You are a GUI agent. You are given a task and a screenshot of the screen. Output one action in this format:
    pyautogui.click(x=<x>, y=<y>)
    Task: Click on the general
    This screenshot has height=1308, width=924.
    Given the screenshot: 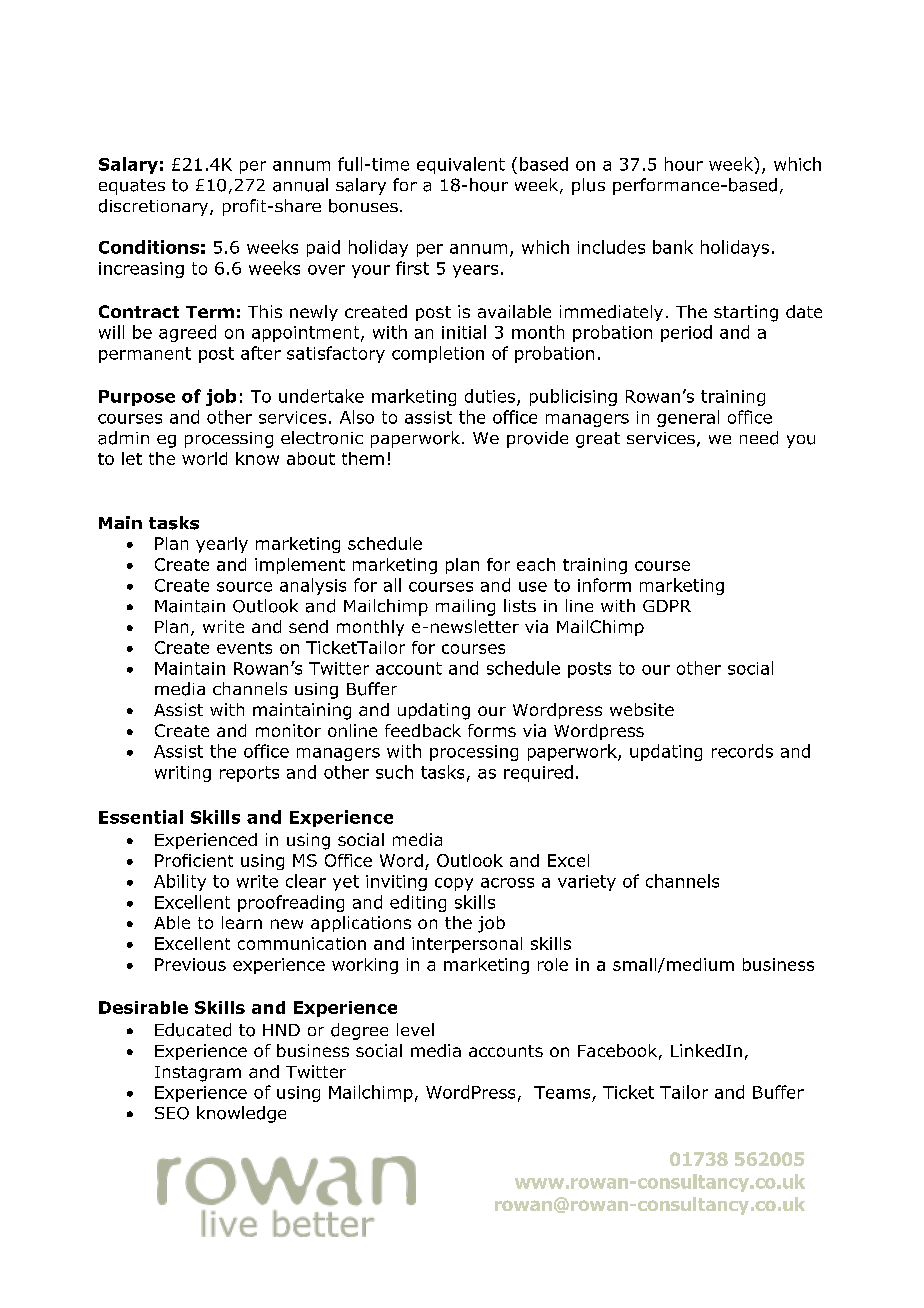 What is the action you would take?
    pyautogui.click(x=688, y=418)
